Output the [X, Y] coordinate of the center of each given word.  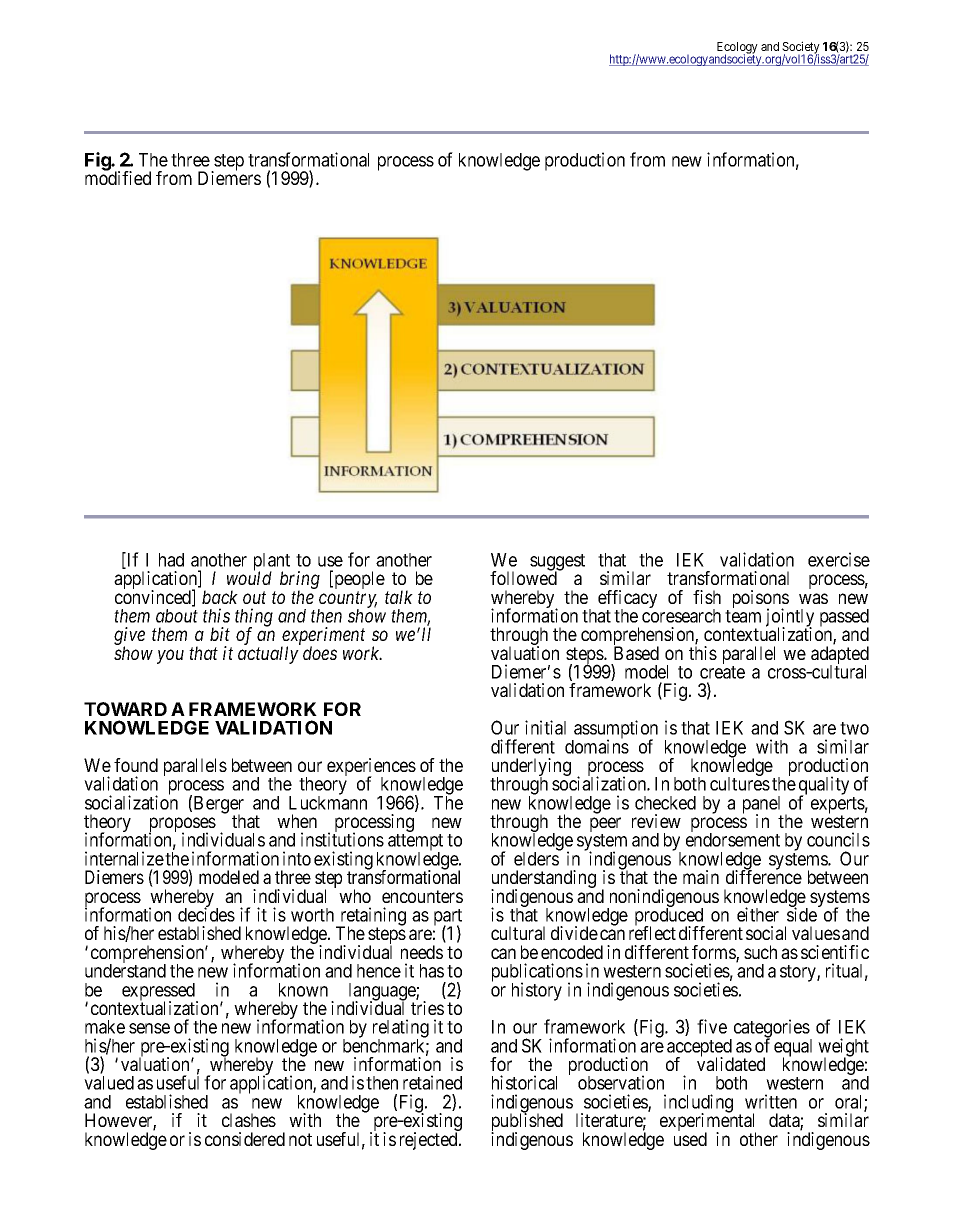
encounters [422, 896]
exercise [839, 559]
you [170, 656]
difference [764, 876]
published [527, 1123]
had [171, 560]
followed [524, 577]
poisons [761, 600]
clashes [249, 1120]
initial [545, 727]
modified [118, 177]
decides [206, 914]
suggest [557, 563]
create [722, 672]
